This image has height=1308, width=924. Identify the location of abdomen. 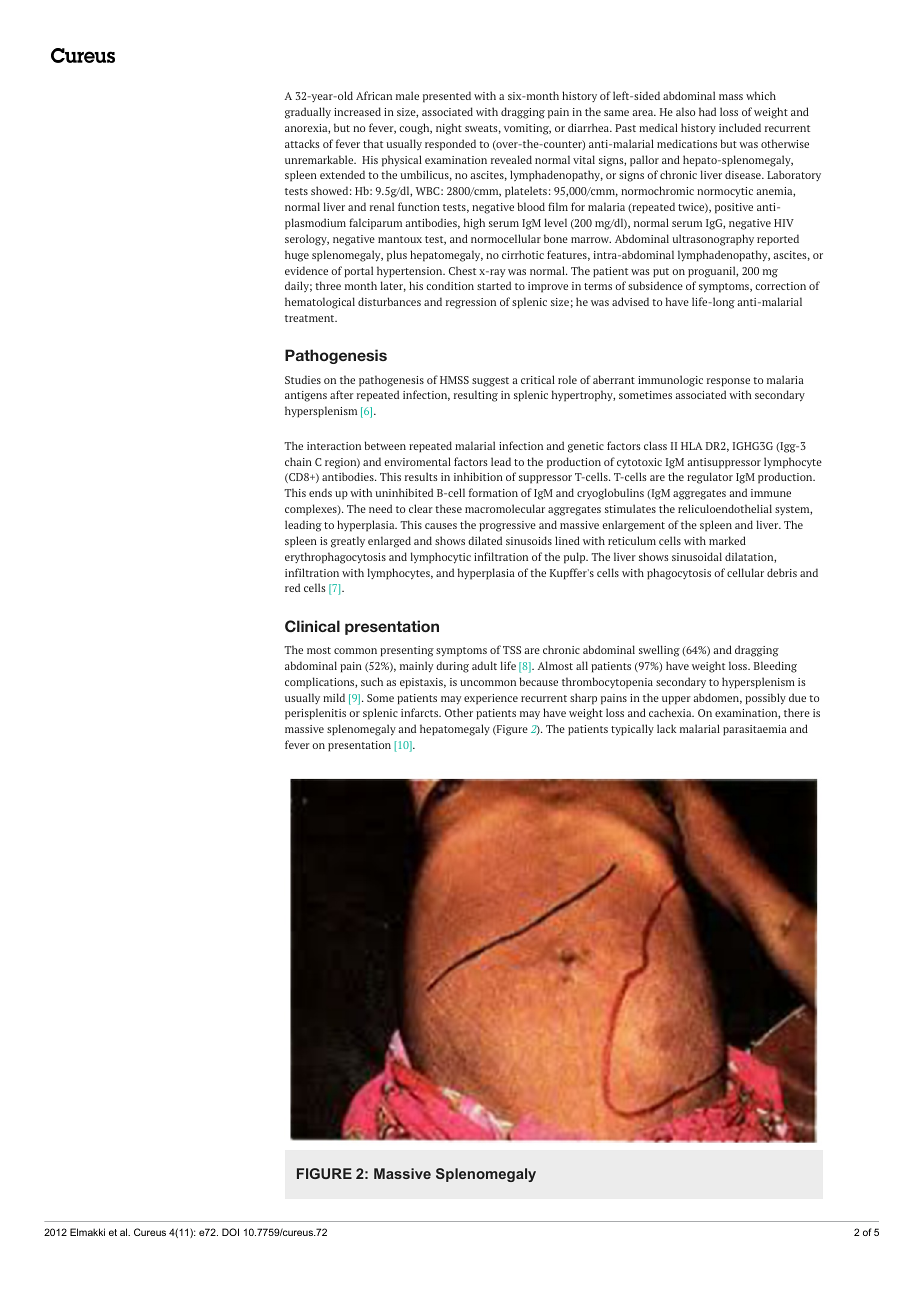
(717, 698).
